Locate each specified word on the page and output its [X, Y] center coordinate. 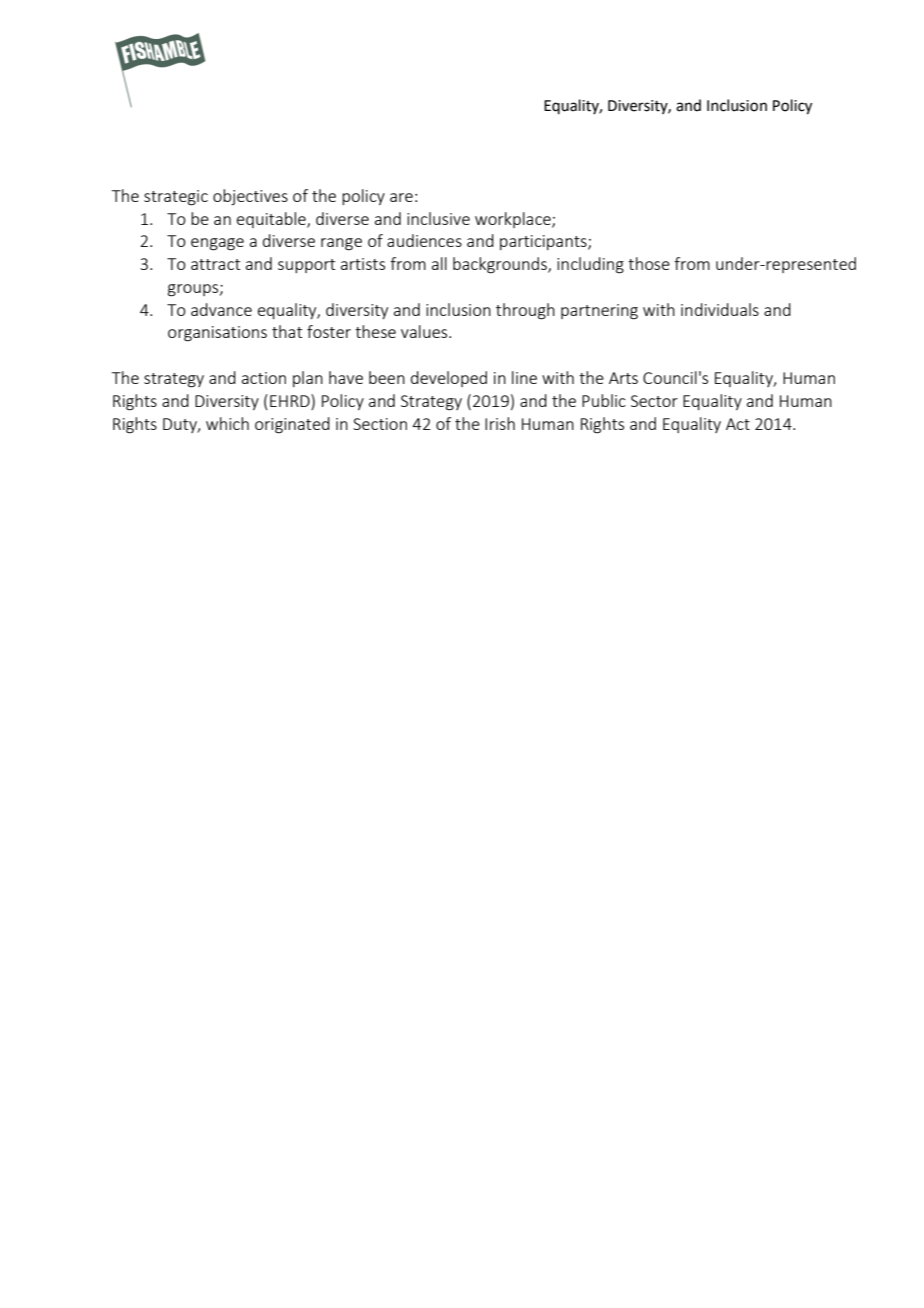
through [525, 311]
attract [215, 264]
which [227, 423]
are [401, 197]
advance [221, 309]
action [264, 378]
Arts [623, 378]
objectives [250, 197]
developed [449, 379]
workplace [514, 220]
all [439, 263]
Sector [654, 401]
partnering [599, 312]
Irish [500, 423]
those [649, 263]
